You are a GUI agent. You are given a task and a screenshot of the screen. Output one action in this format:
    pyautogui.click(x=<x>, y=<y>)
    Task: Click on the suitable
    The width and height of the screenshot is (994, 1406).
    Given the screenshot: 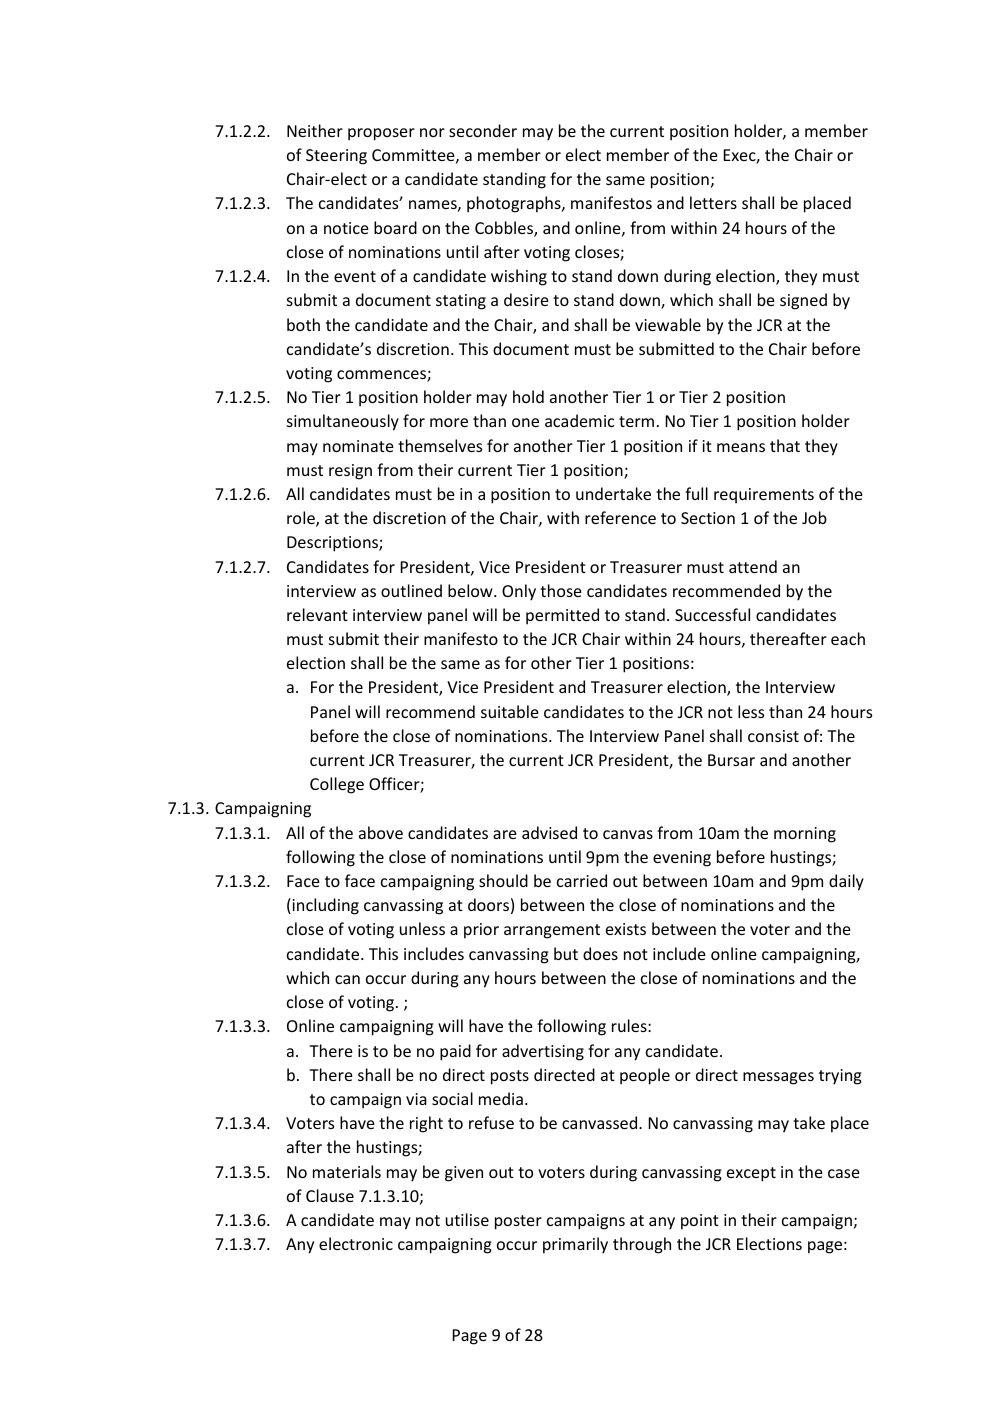 What is the action you would take?
    pyautogui.click(x=510, y=711)
